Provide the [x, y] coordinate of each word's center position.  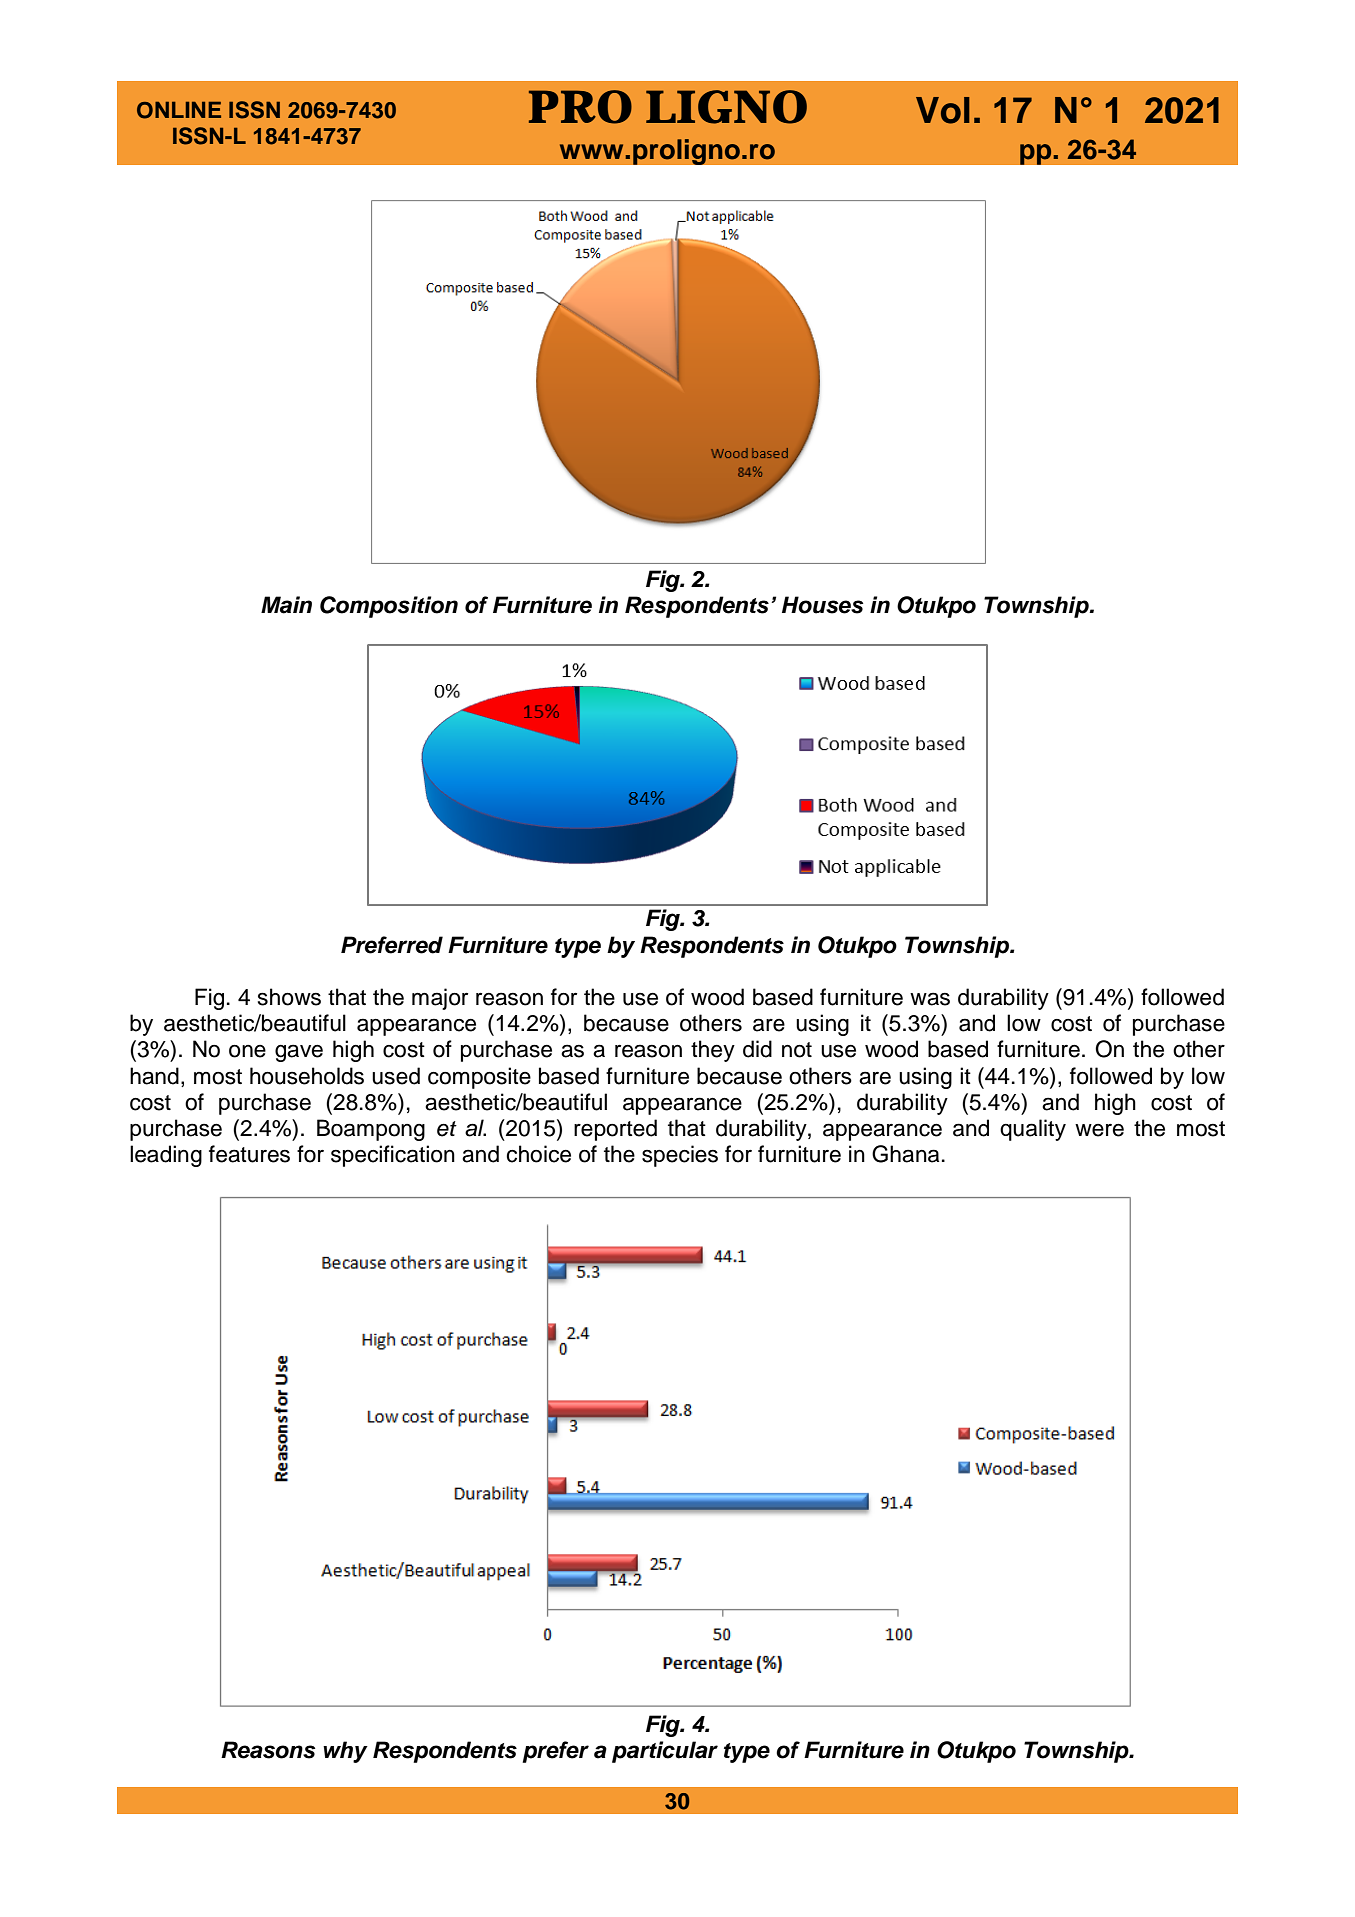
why [345, 1752]
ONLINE [179, 110]
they [713, 1051]
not [797, 1050]
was [930, 999]
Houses [822, 605]
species [680, 1156]
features [249, 1154]
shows [289, 997]
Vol [943, 110]
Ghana [905, 1154]
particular [665, 1752]
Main [286, 605]
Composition [389, 607]
